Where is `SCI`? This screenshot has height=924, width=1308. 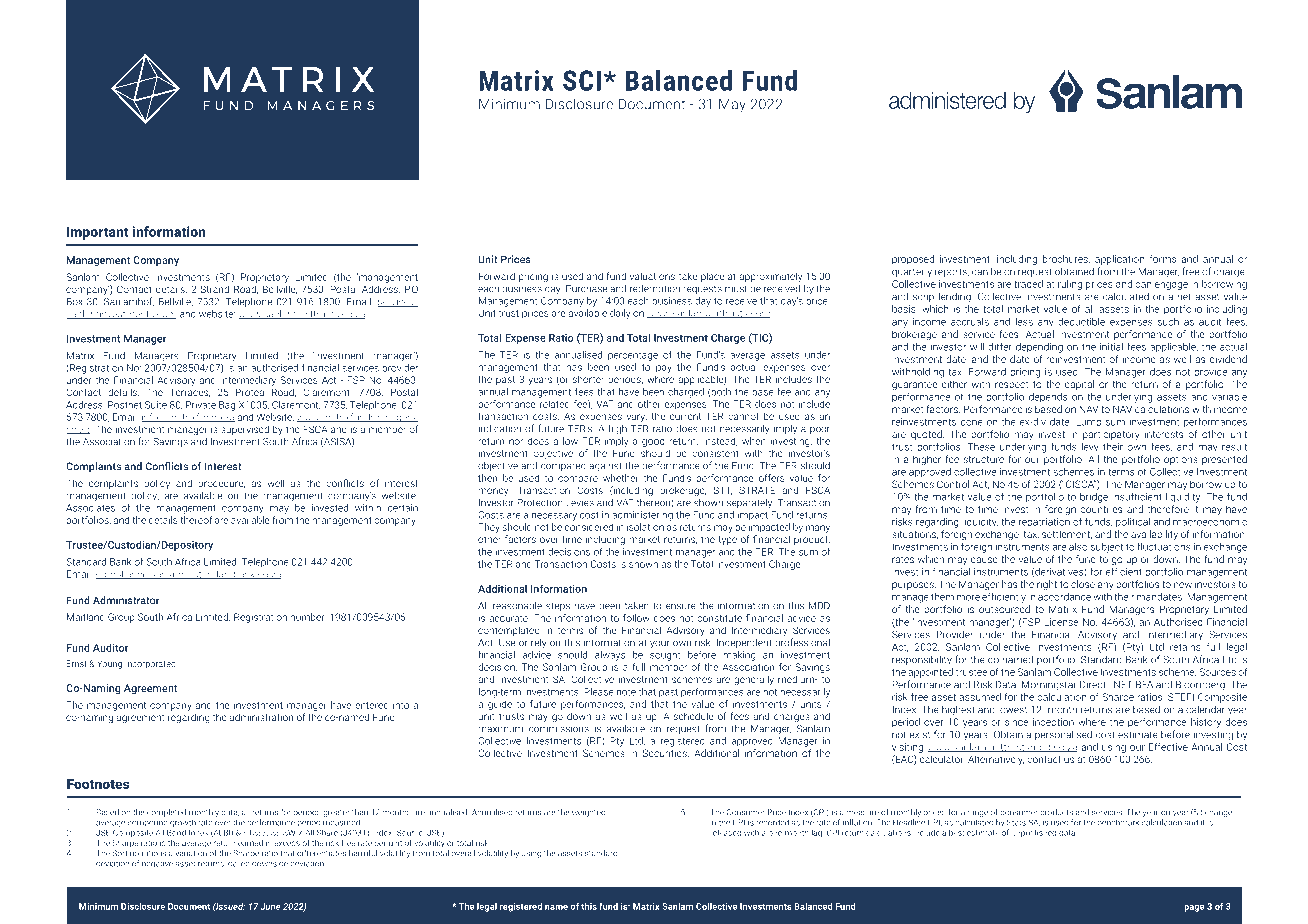 SCI is located at coordinates (582, 80).
